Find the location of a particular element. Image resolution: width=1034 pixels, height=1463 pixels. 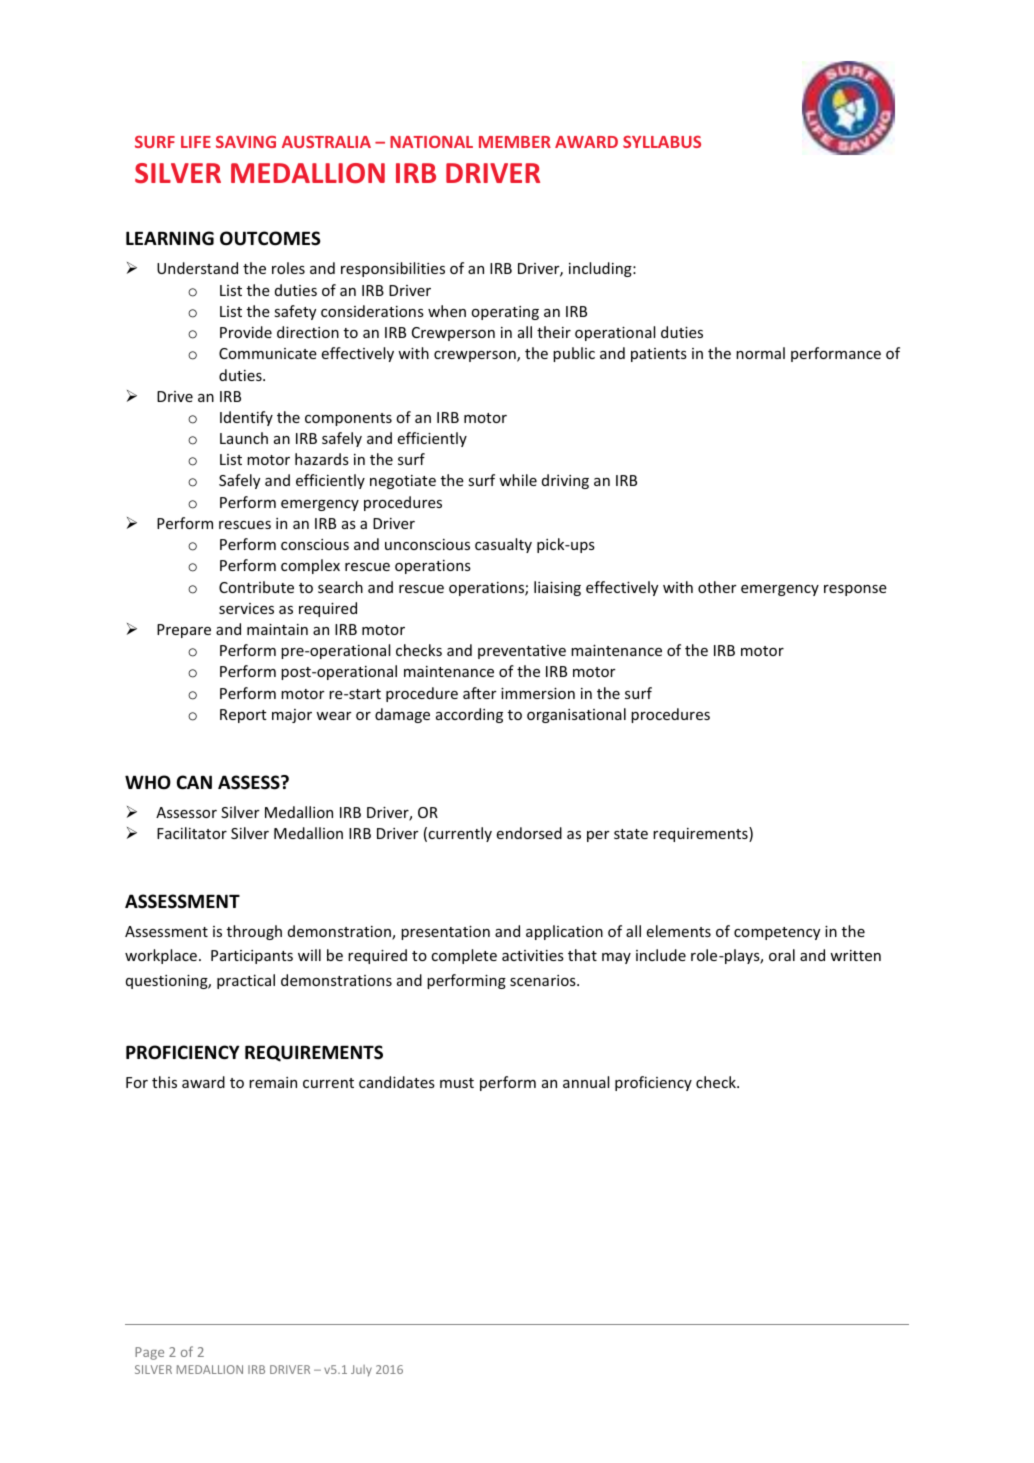

Page is located at coordinates (149, 1353).
